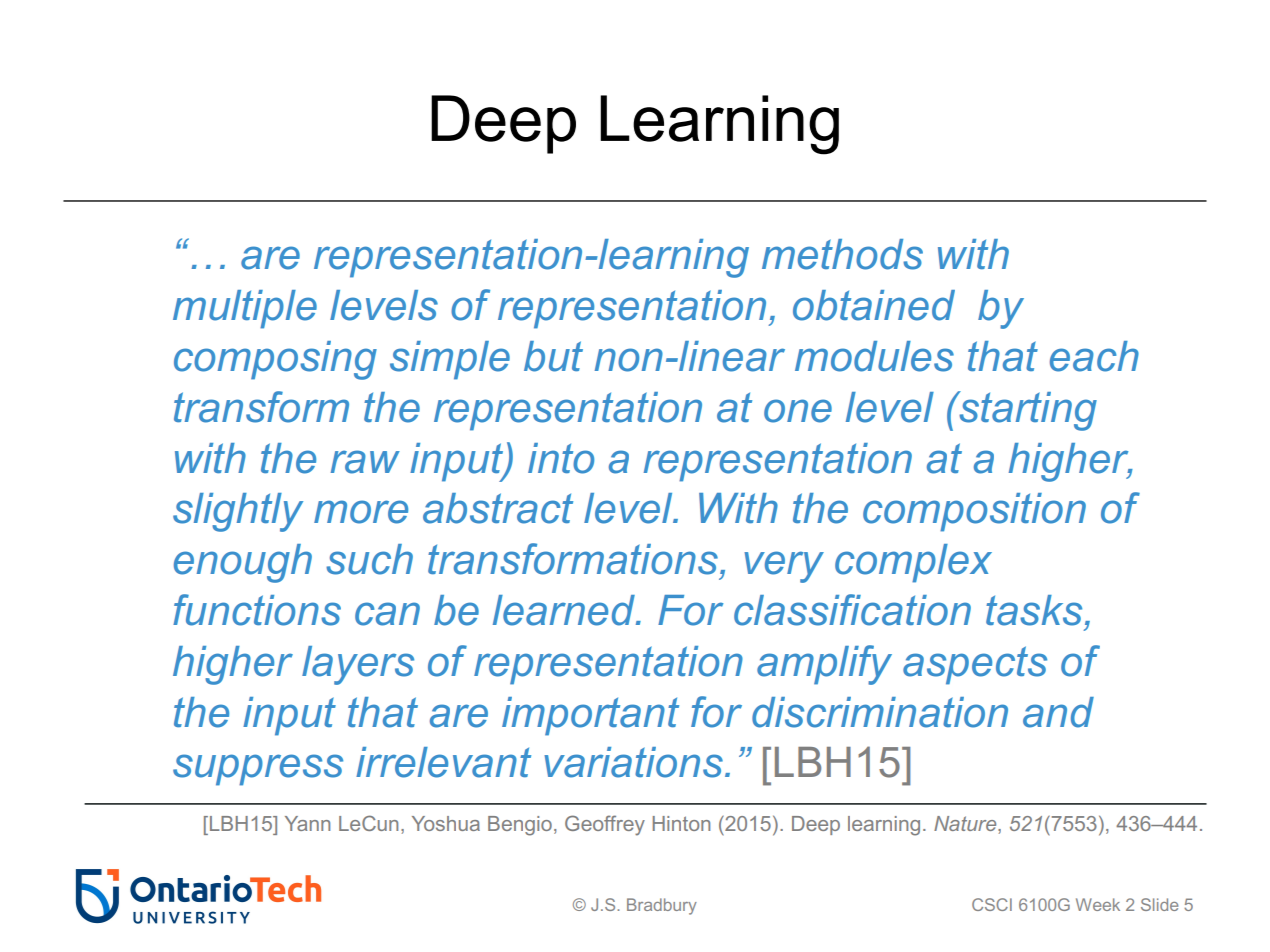  What do you see at coordinates (307, 823) in the image?
I see `Yann` at bounding box center [307, 823].
